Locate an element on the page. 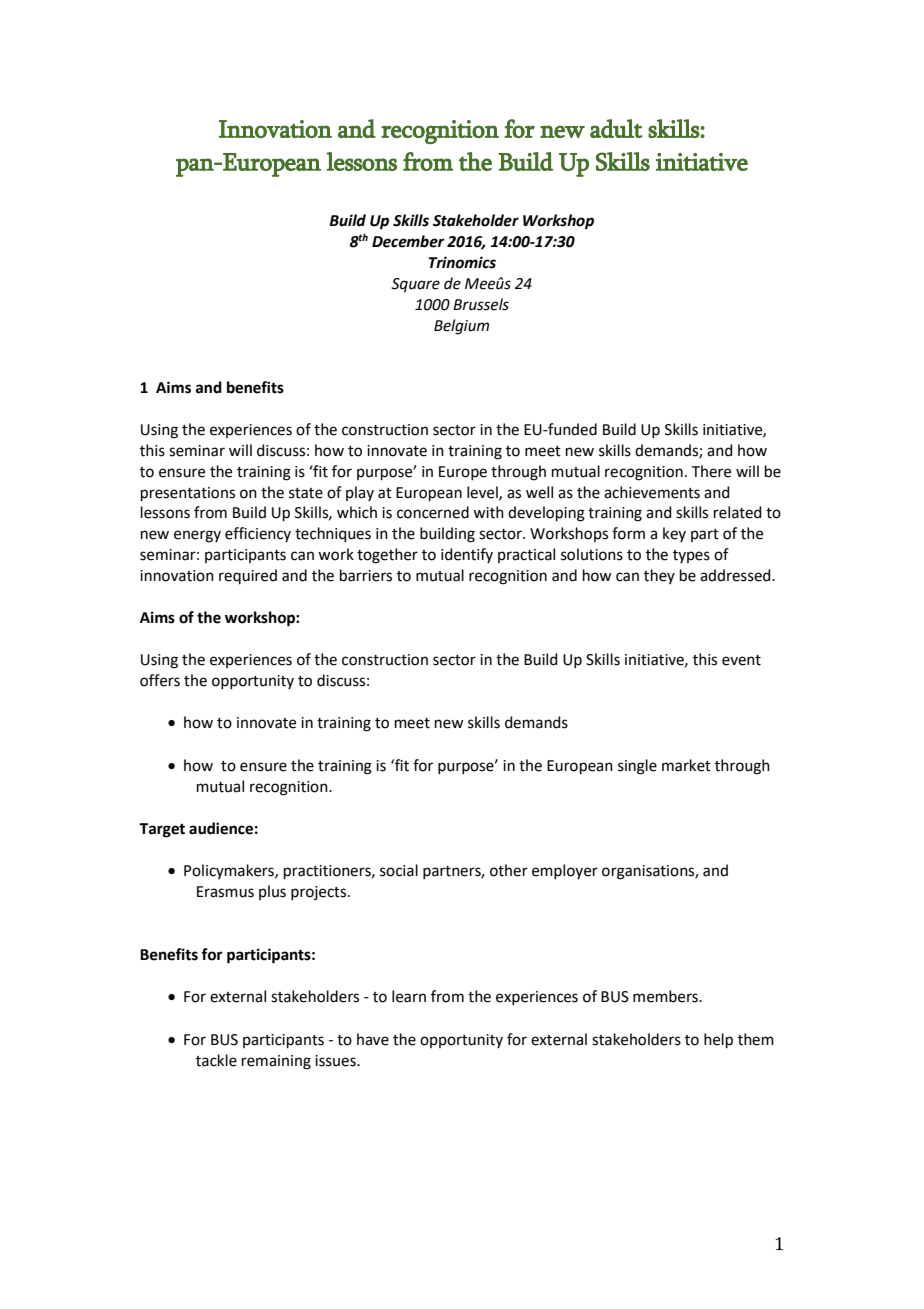 The height and width of the page is (1309, 924). Brussels is located at coordinates (481, 304).
